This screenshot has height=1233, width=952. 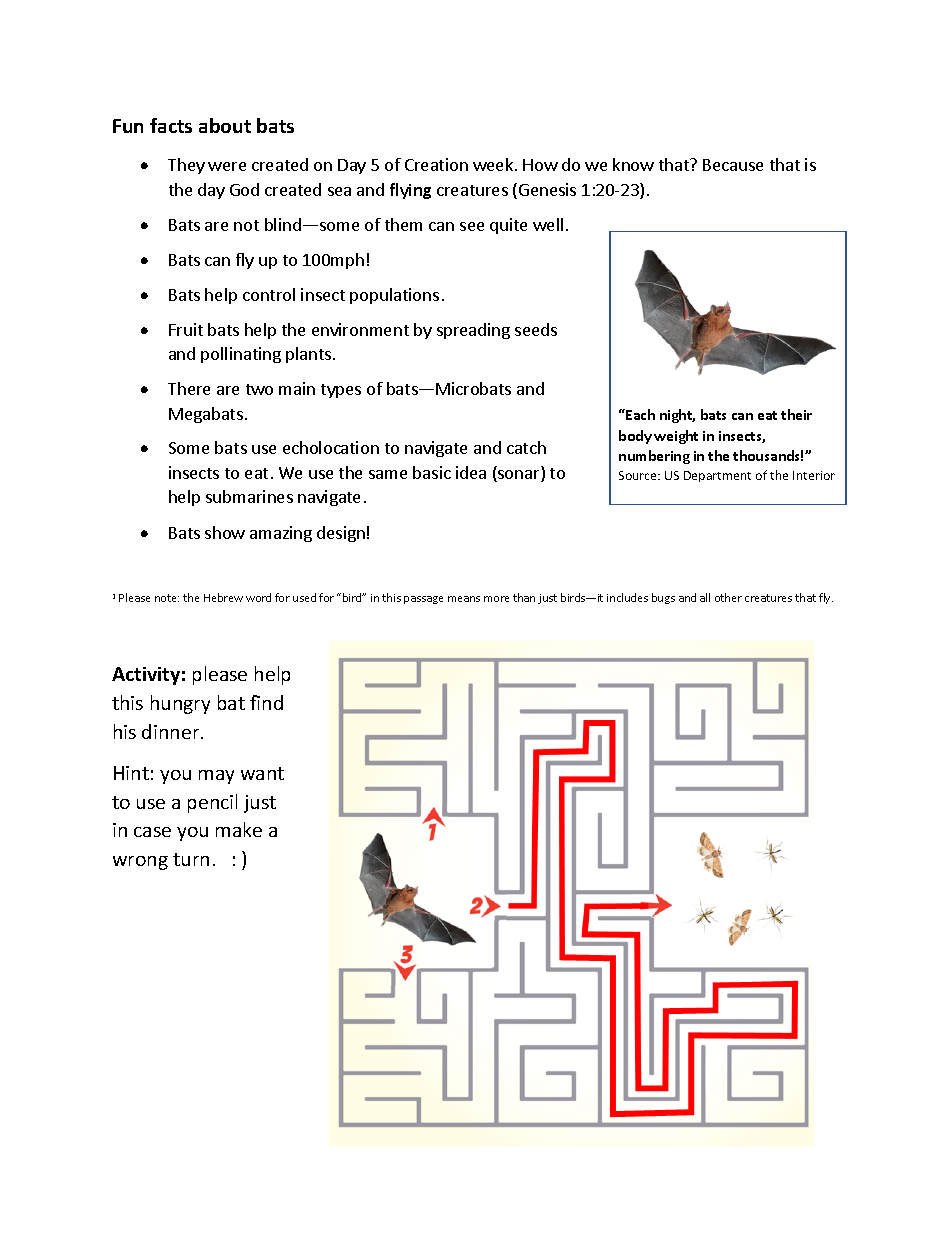 I want to click on other, so click(x=728, y=597).
